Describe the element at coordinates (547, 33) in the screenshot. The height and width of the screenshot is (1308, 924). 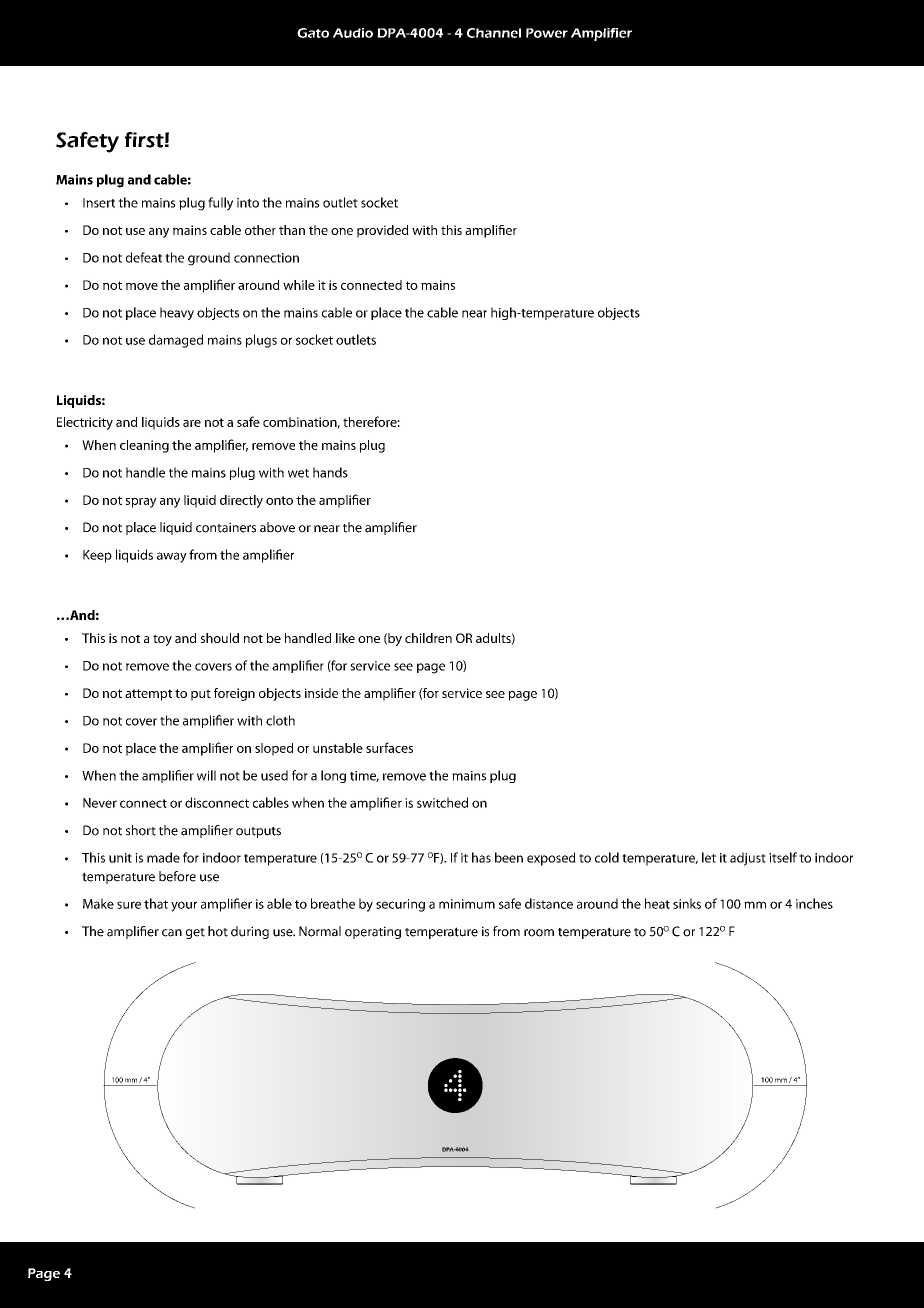
I see `Power` at that location.
